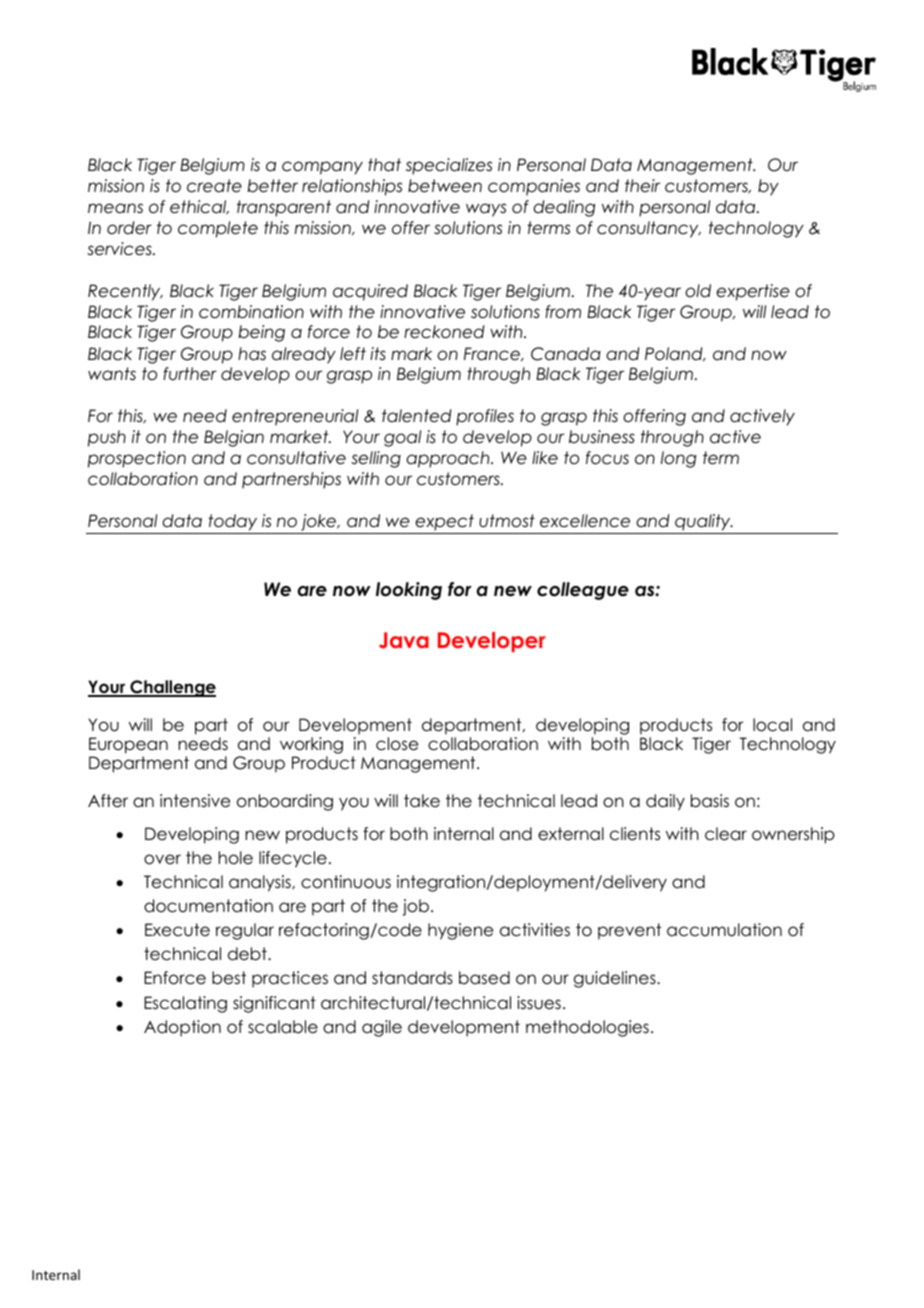  What do you see at coordinates (214, 186) in the image?
I see `create` at bounding box center [214, 186].
